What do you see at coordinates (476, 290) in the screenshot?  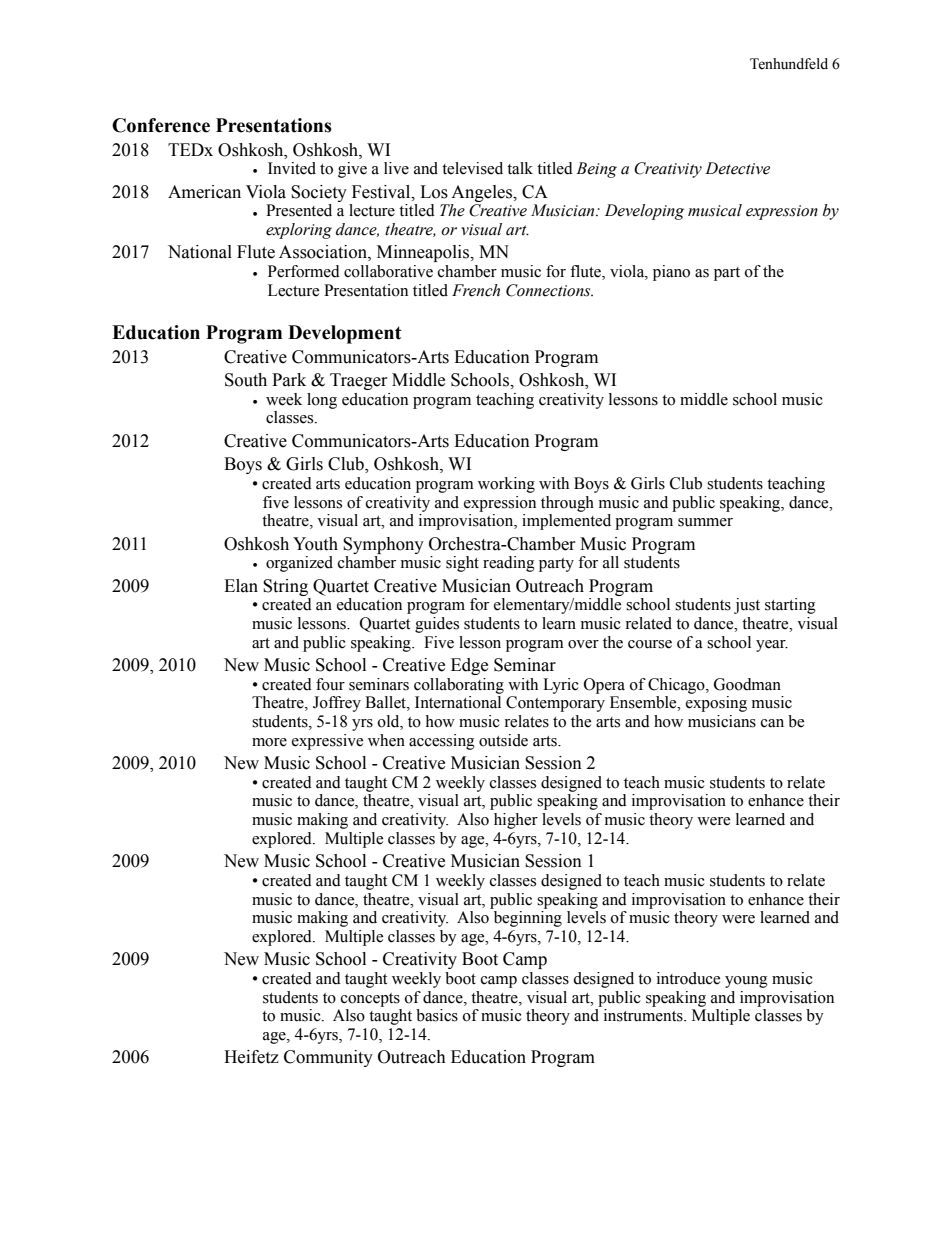 I see `French` at bounding box center [476, 290].
